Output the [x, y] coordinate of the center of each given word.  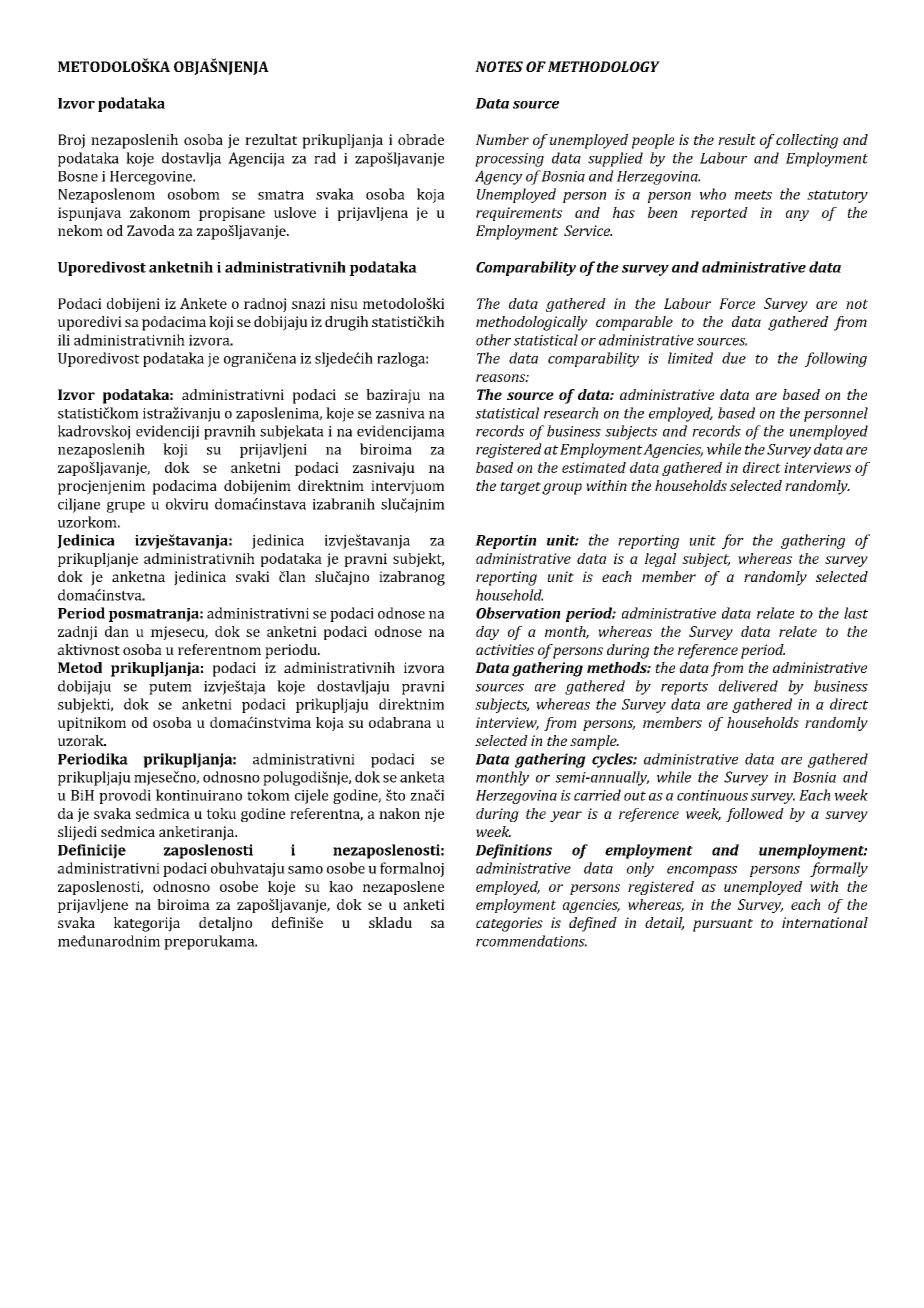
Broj [71, 141]
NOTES [499, 66]
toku [221, 813]
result [737, 139]
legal [660, 560]
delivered [748, 686]
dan [117, 631]
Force [737, 303]
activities [505, 649]
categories [509, 924]
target [520, 488]
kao [341, 886]
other [493, 340]
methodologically [532, 323]
